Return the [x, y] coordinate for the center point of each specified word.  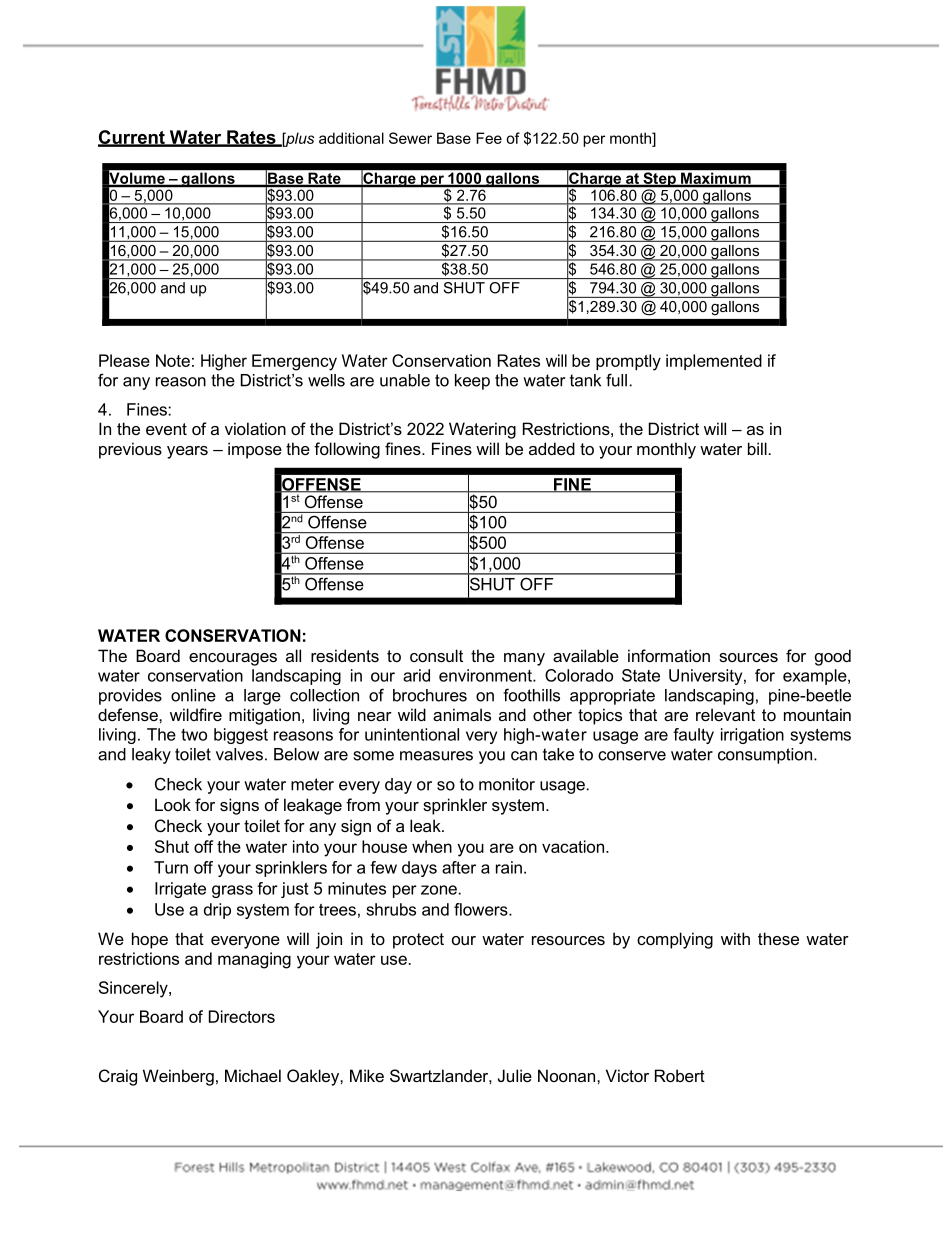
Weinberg [178, 1077]
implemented [714, 362]
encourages [233, 659]
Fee [489, 138]
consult [436, 655]
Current [132, 138]
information [669, 655]
